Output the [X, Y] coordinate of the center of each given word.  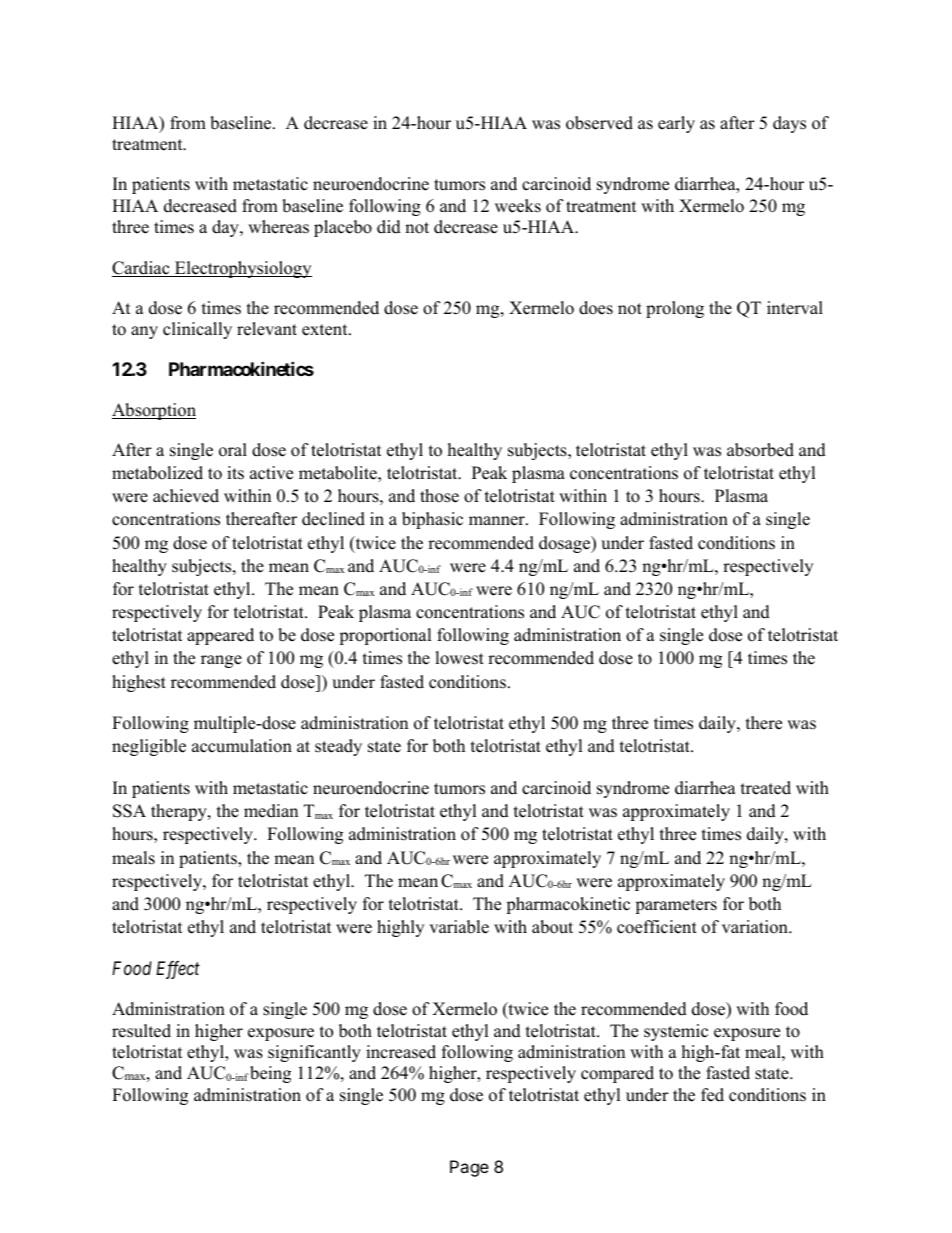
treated [766, 788]
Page [469, 1168]
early [676, 124]
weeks [518, 206]
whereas [278, 227]
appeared [220, 636]
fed [712, 1095]
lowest [459, 658]
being [269, 1074]
